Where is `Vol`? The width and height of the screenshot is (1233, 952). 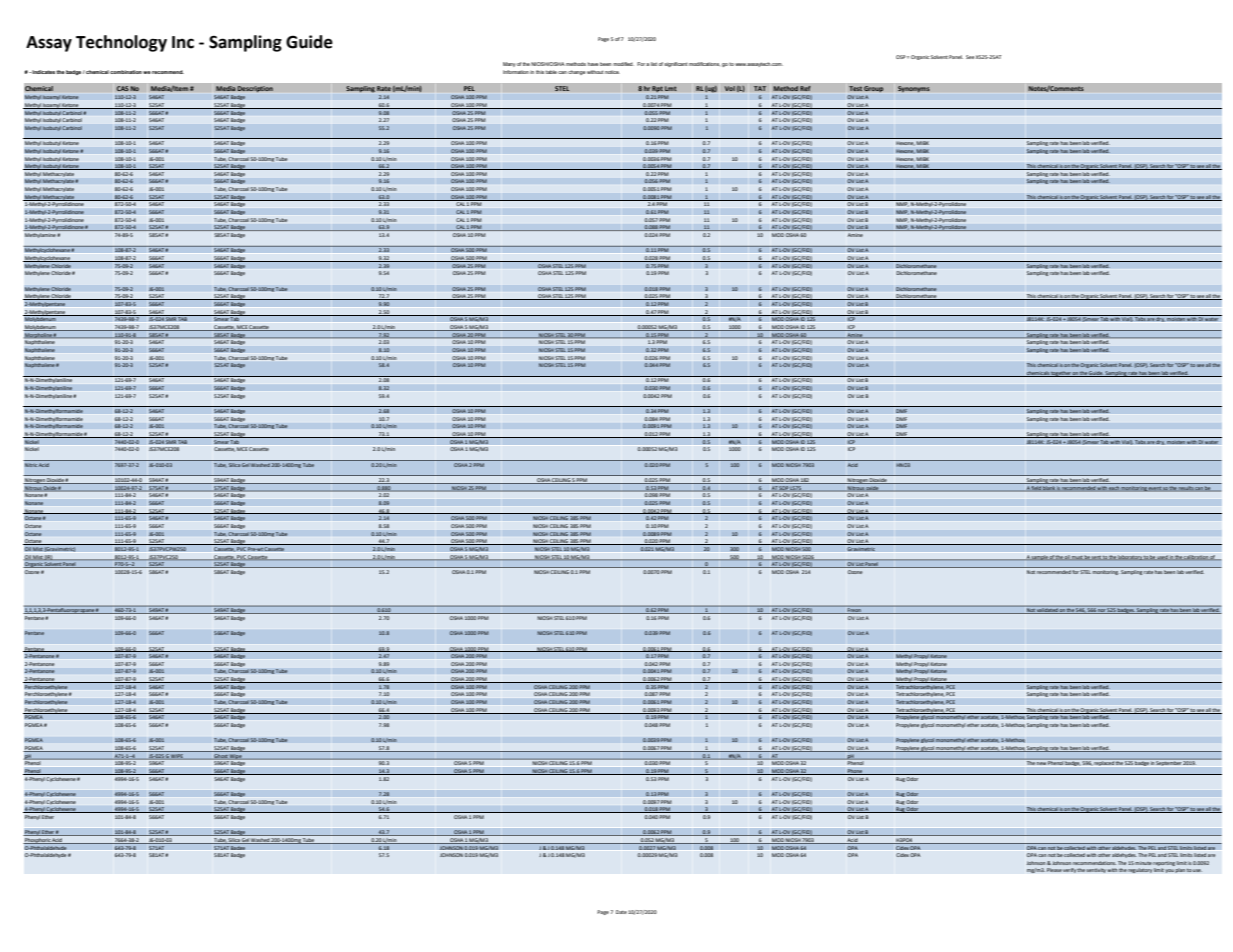
Vol is located at coordinates (729, 88).
